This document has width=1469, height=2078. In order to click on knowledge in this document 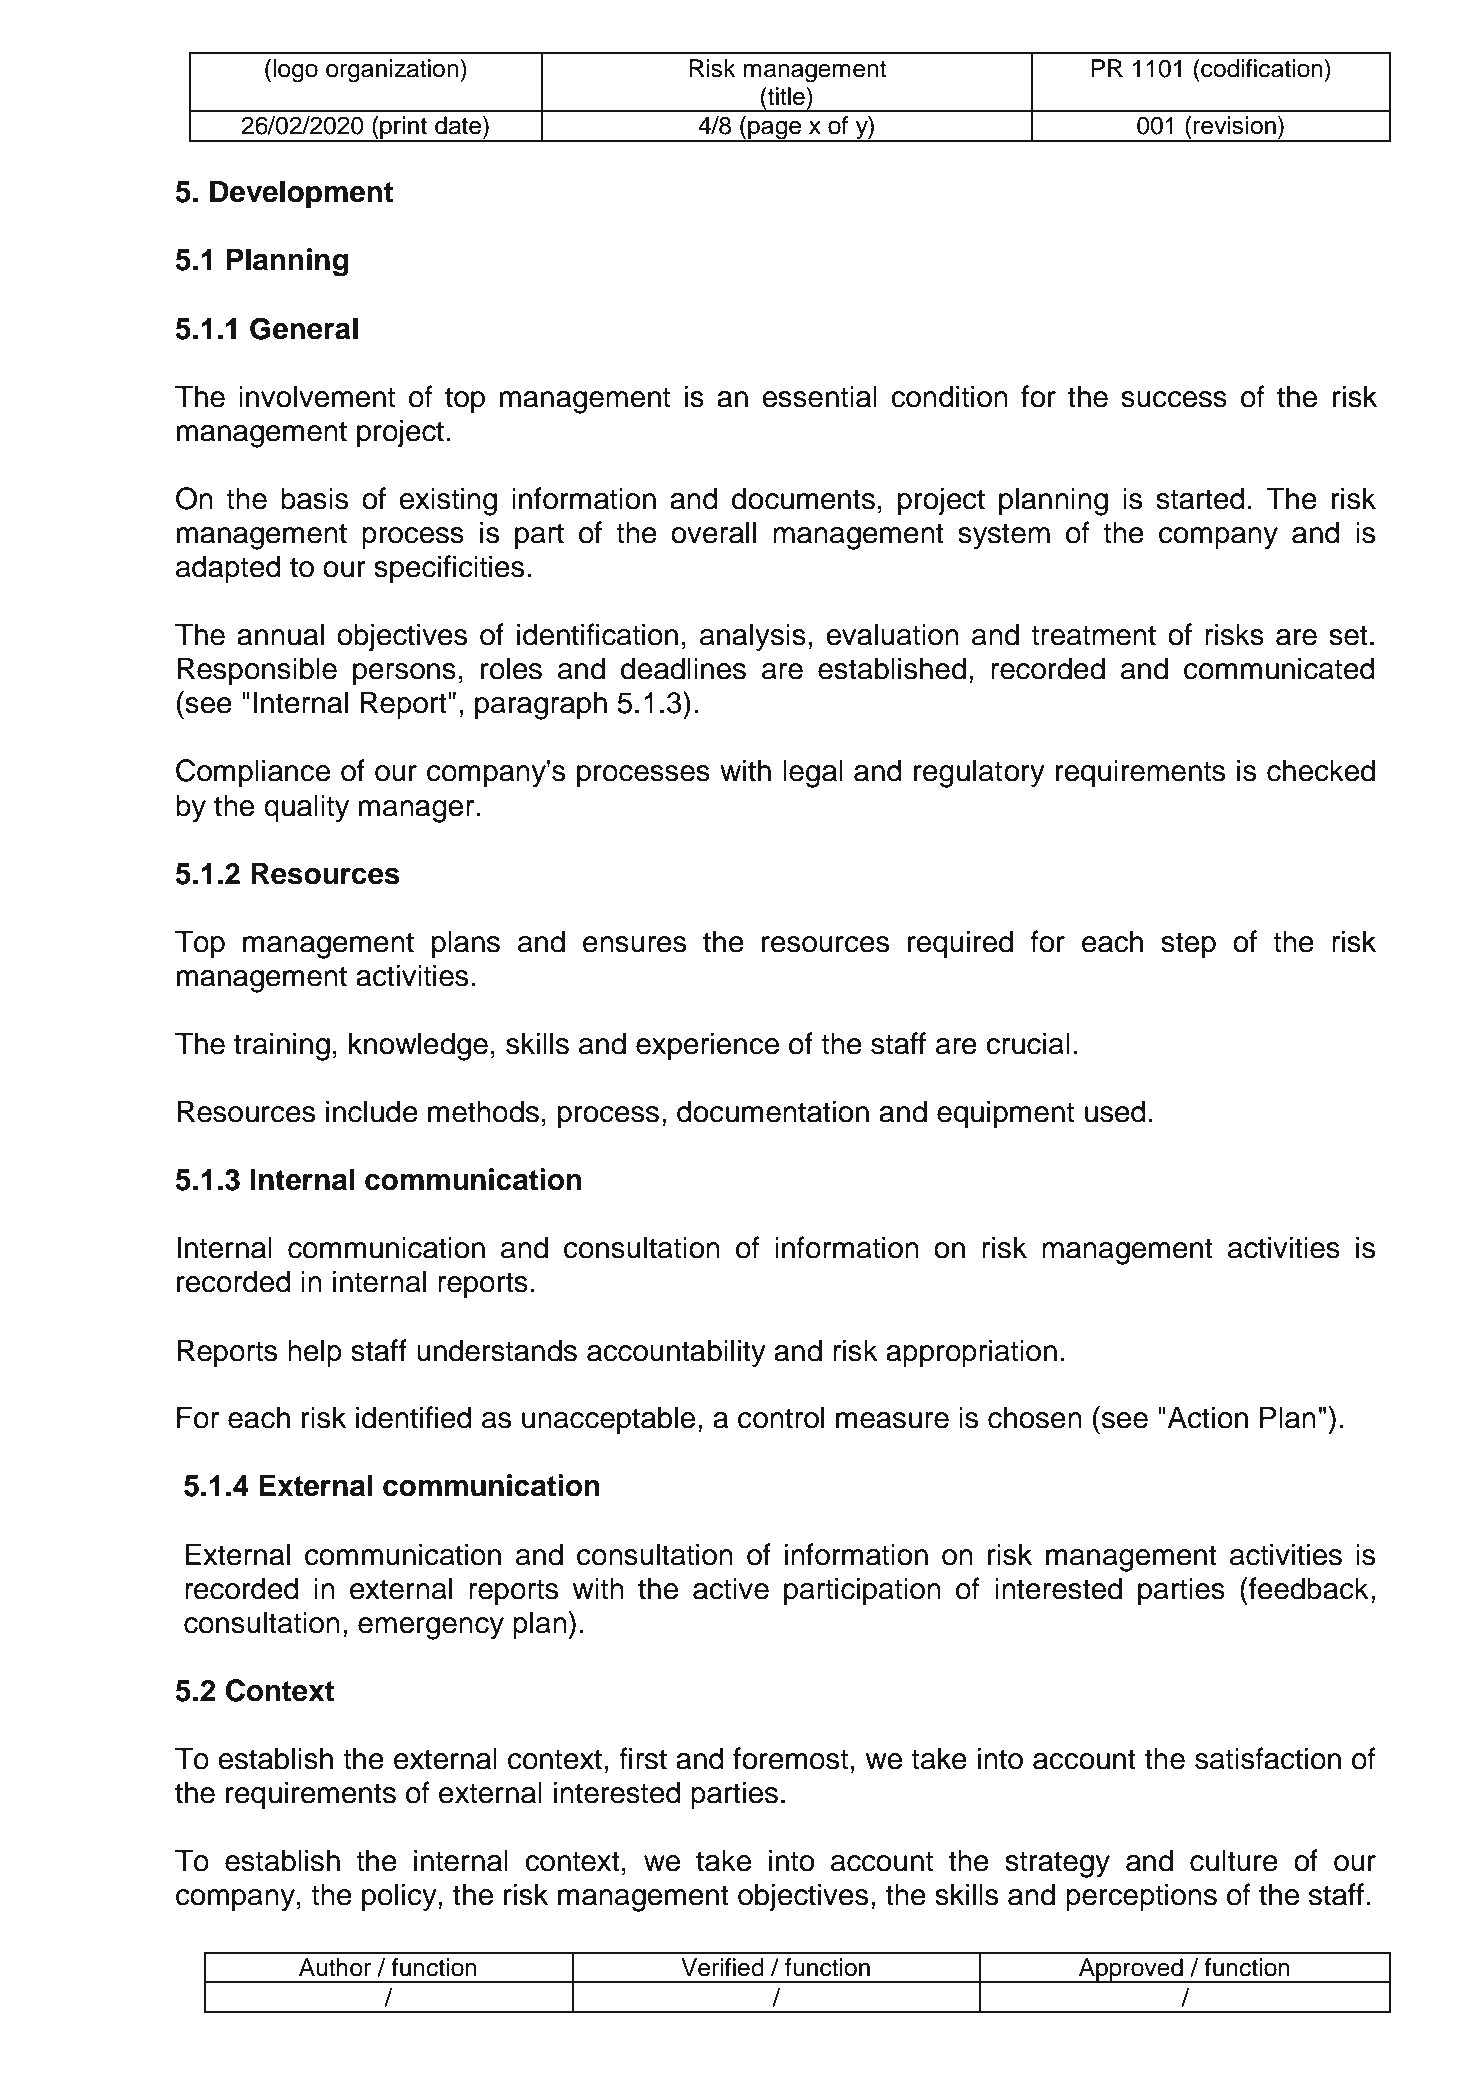, I will do `click(418, 1046)`.
